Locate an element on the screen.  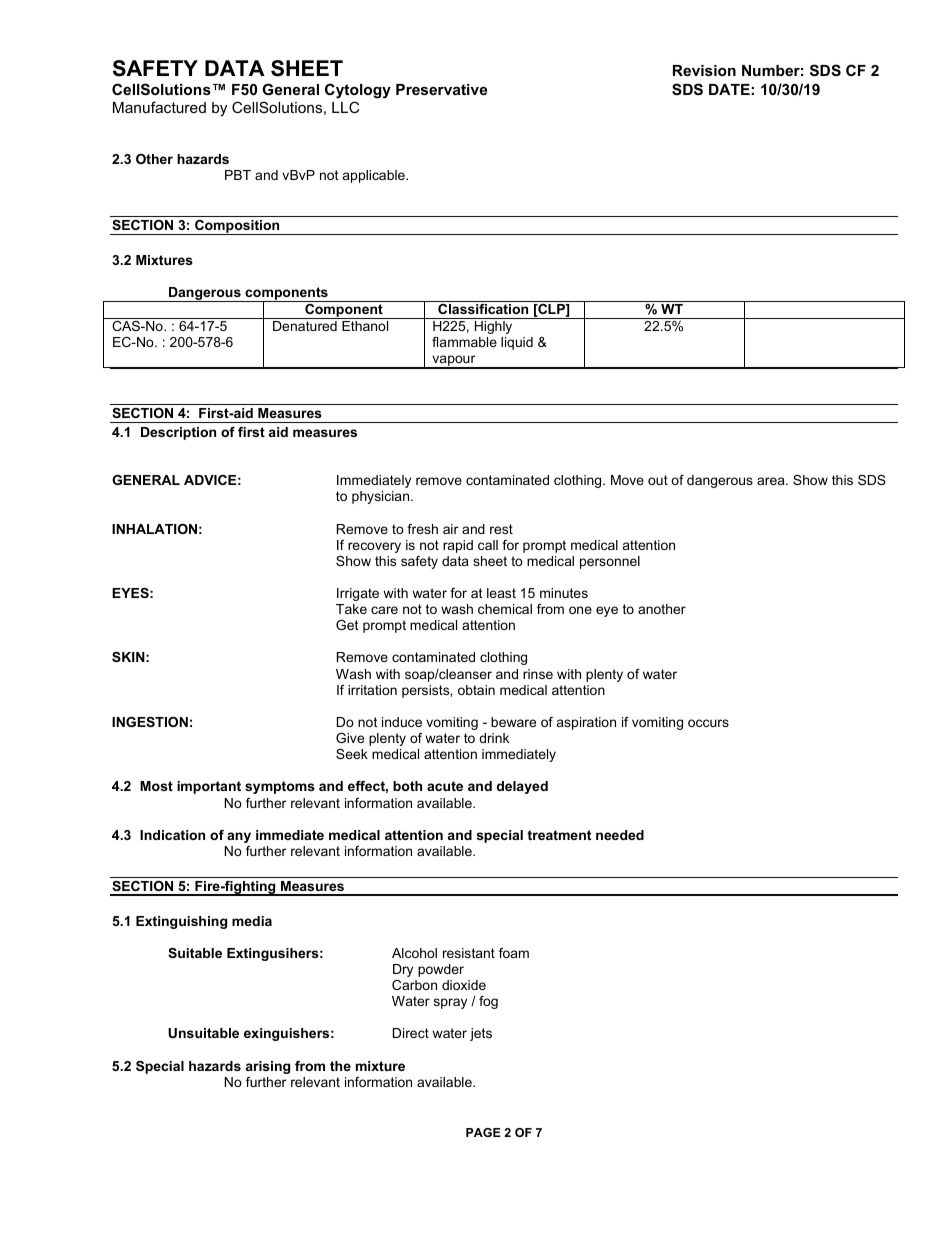
PAGE is located at coordinates (483, 1132).
